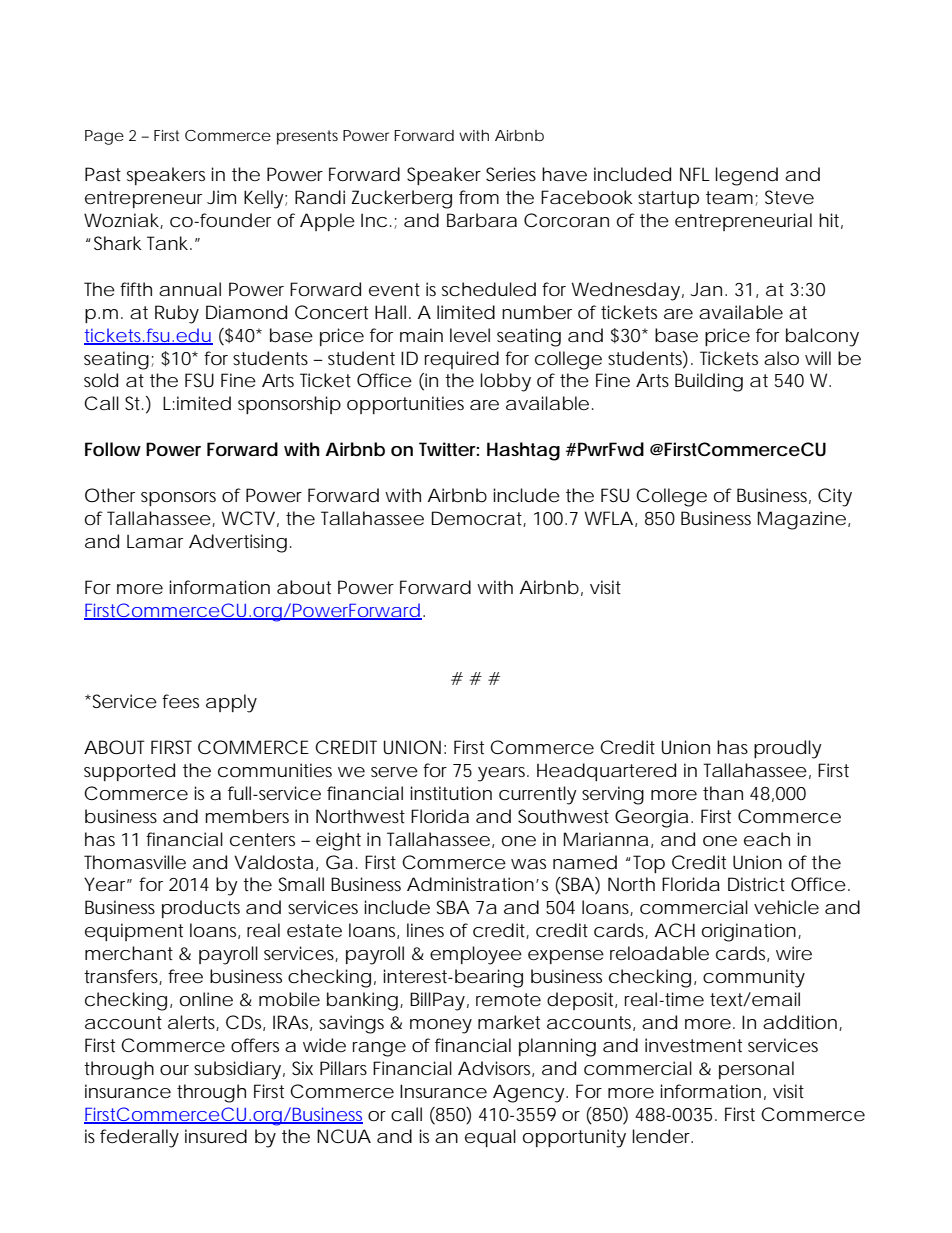 Image resolution: width=952 pixels, height=1233 pixels. What do you see at coordinates (180, 701) in the screenshot?
I see `fees` at bounding box center [180, 701].
